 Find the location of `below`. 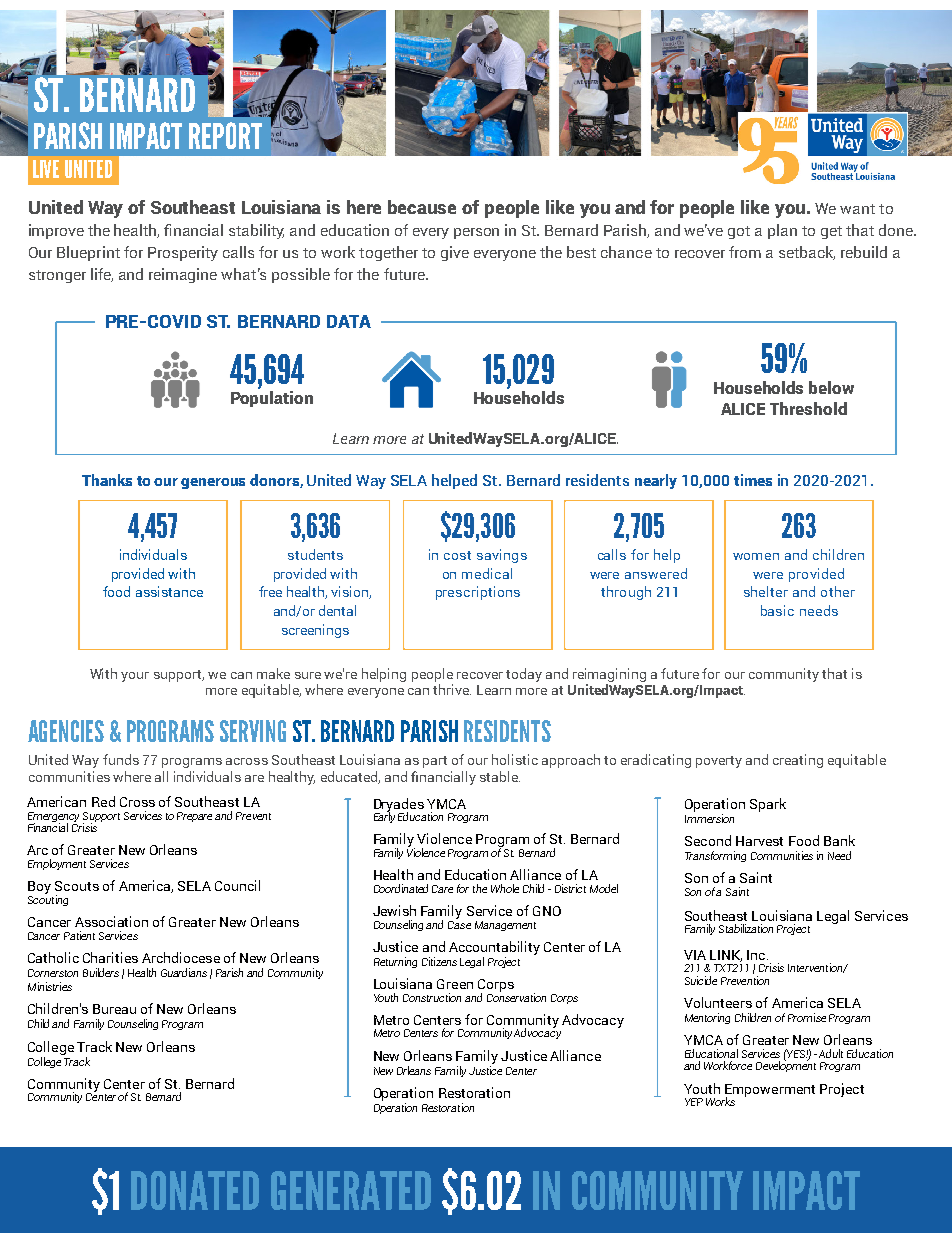

below is located at coordinates (831, 387).
